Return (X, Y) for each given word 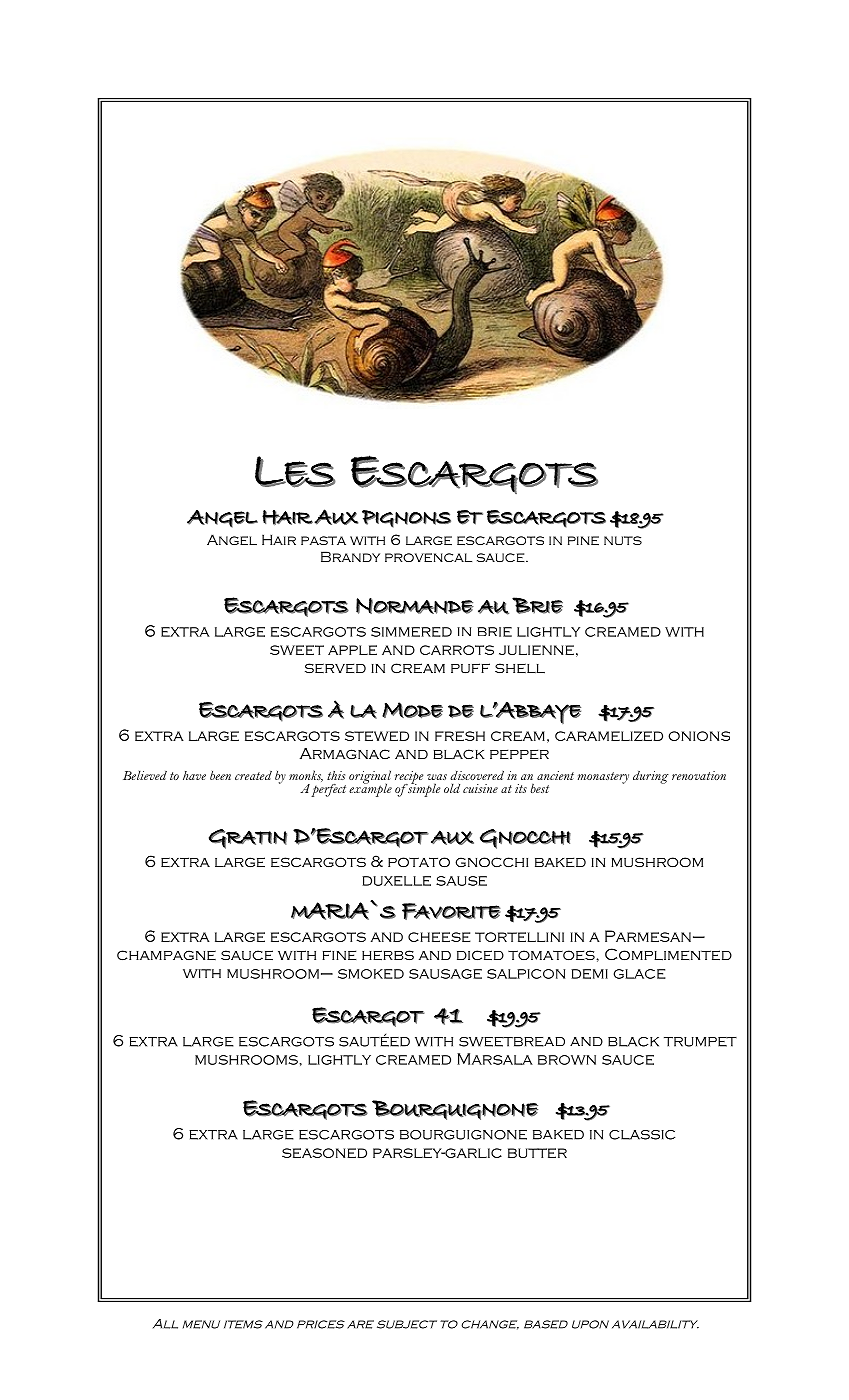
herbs (388, 955)
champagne (166, 955)
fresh (460, 736)
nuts (623, 540)
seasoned (324, 1153)
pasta (323, 540)
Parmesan (648, 936)
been (220, 775)
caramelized (609, 736)
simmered (411, 632)
